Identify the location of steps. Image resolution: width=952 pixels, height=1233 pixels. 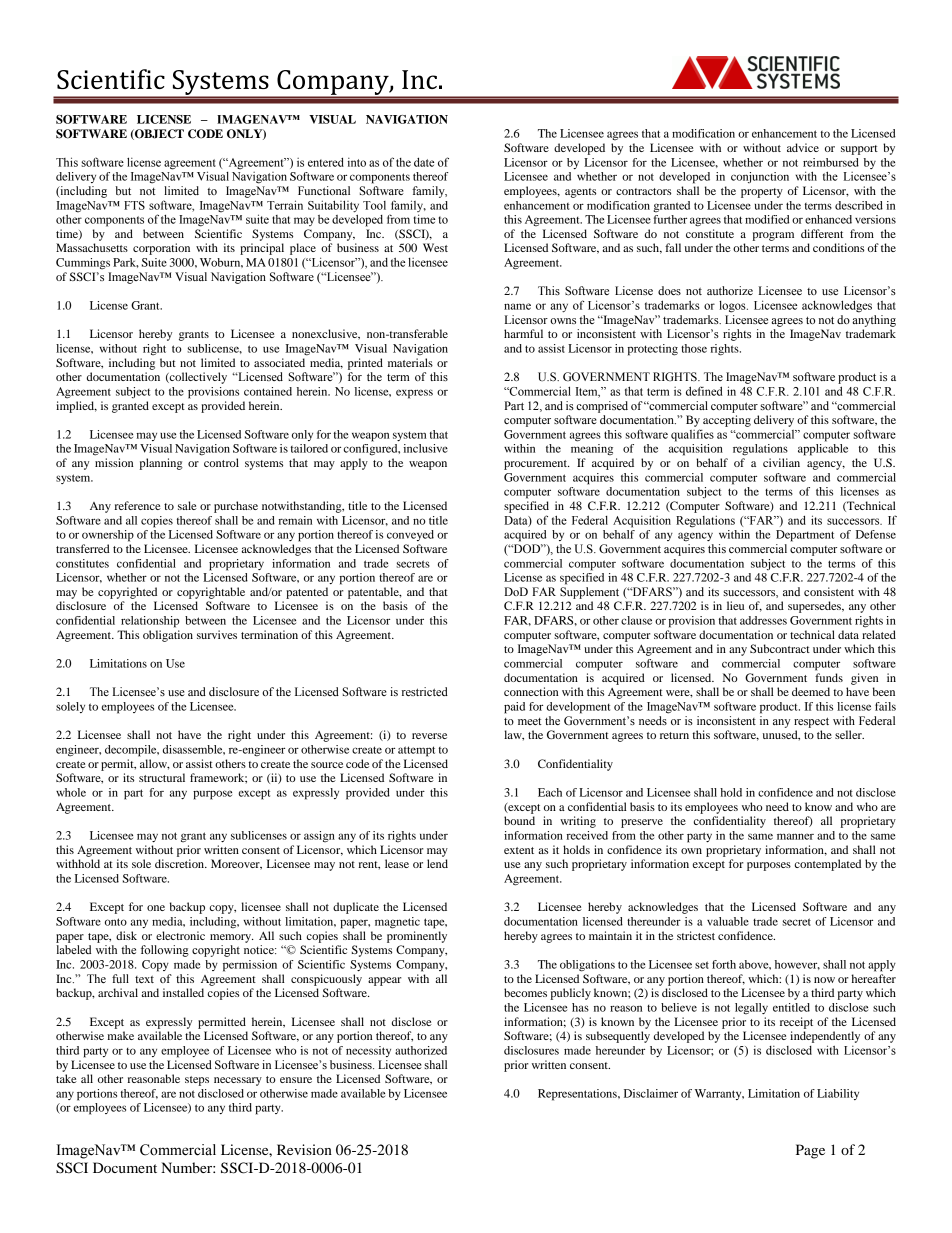
(197, 1081).
